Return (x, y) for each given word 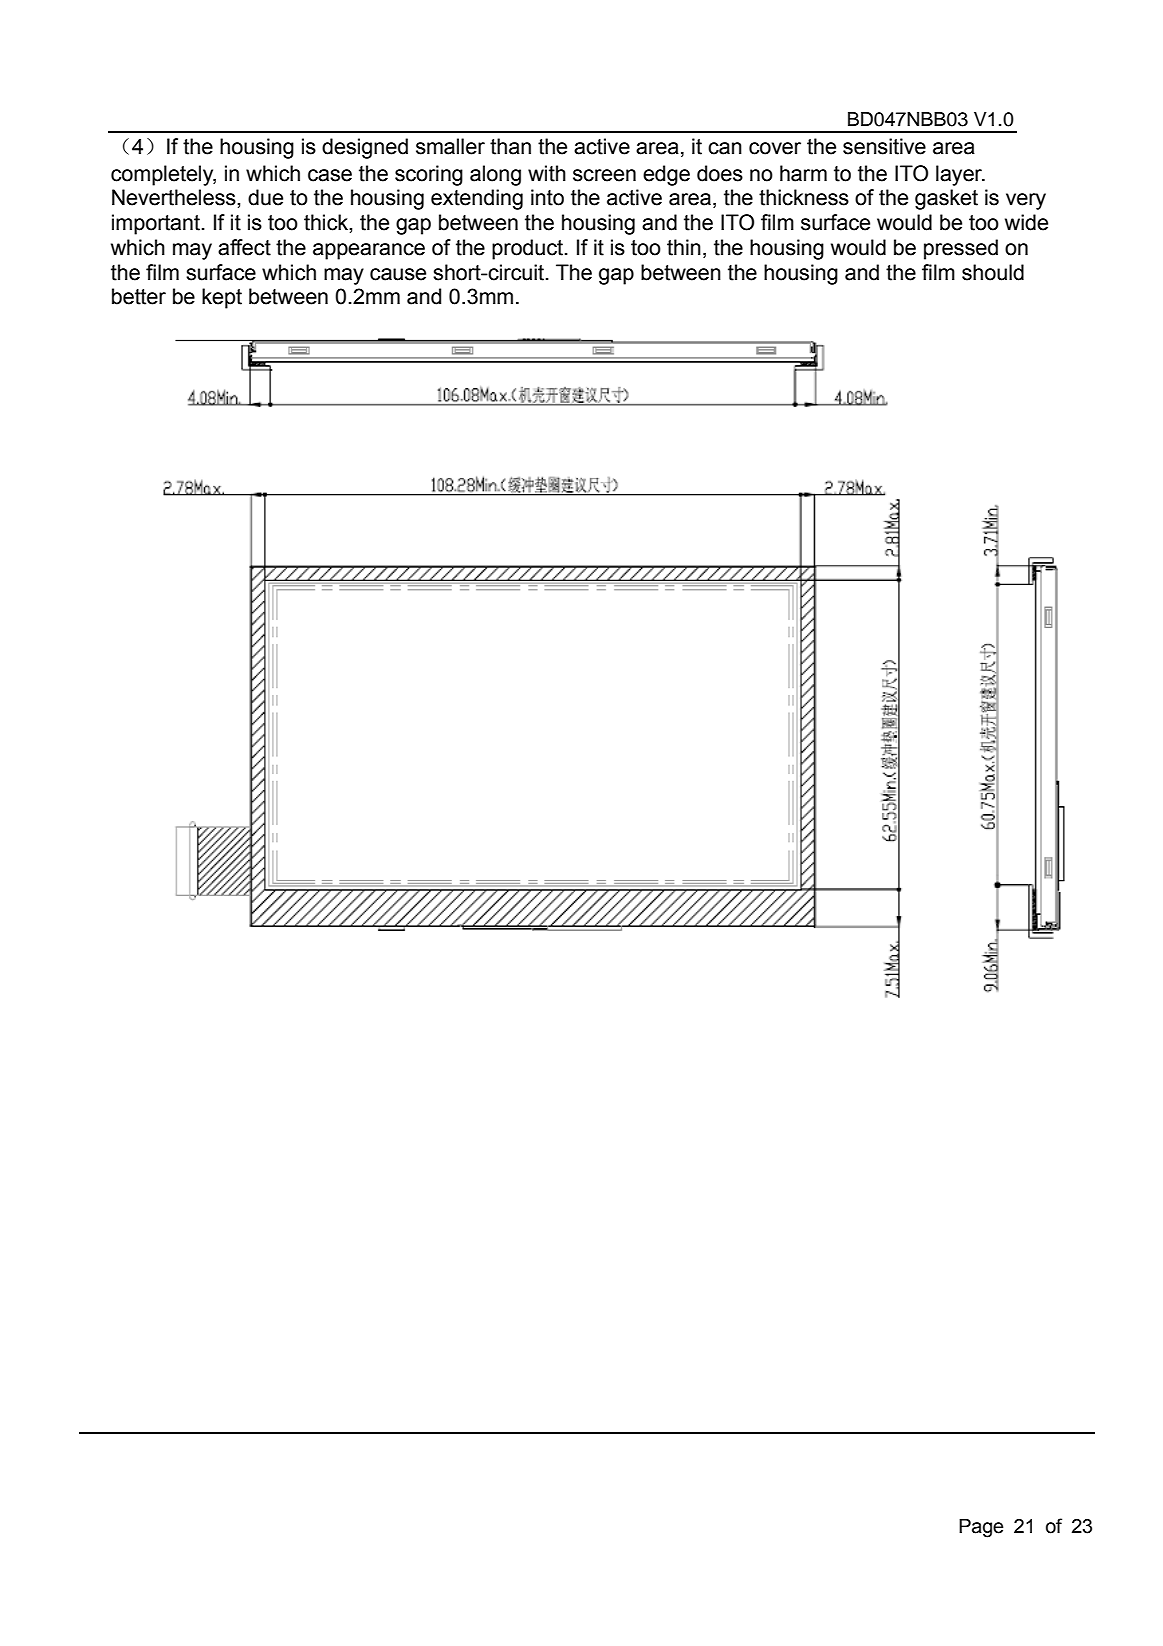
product (529, 249)
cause (398, 274)
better (139, 296)
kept (222, 298)
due (265, 197)
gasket (946, 199)
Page (981, 1528)
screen (604, 175)
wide (1026, 222)
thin (684, 247)
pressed (961, 249)
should (993, 272)
